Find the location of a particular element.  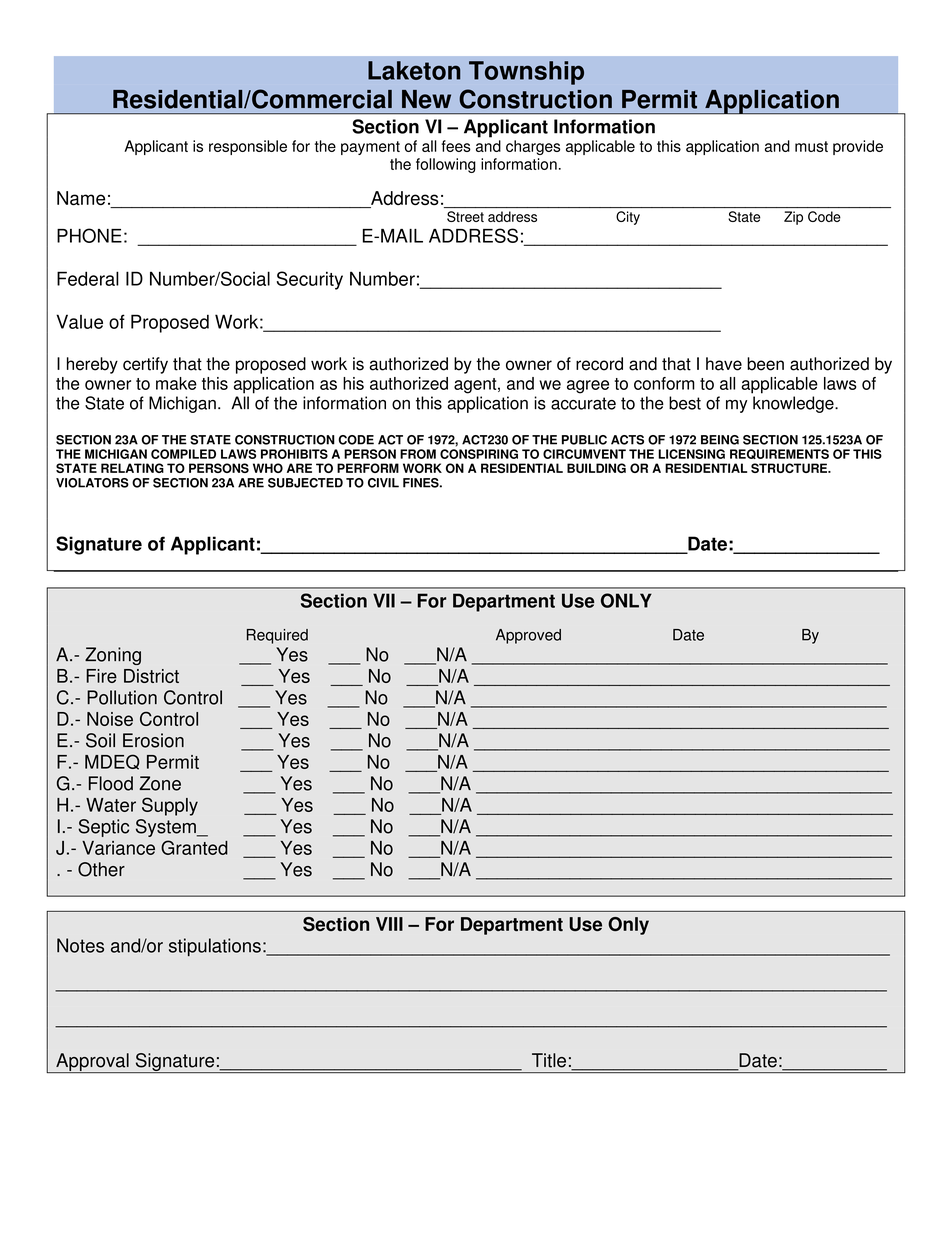

VIII is located at coordinates (389, 924).
